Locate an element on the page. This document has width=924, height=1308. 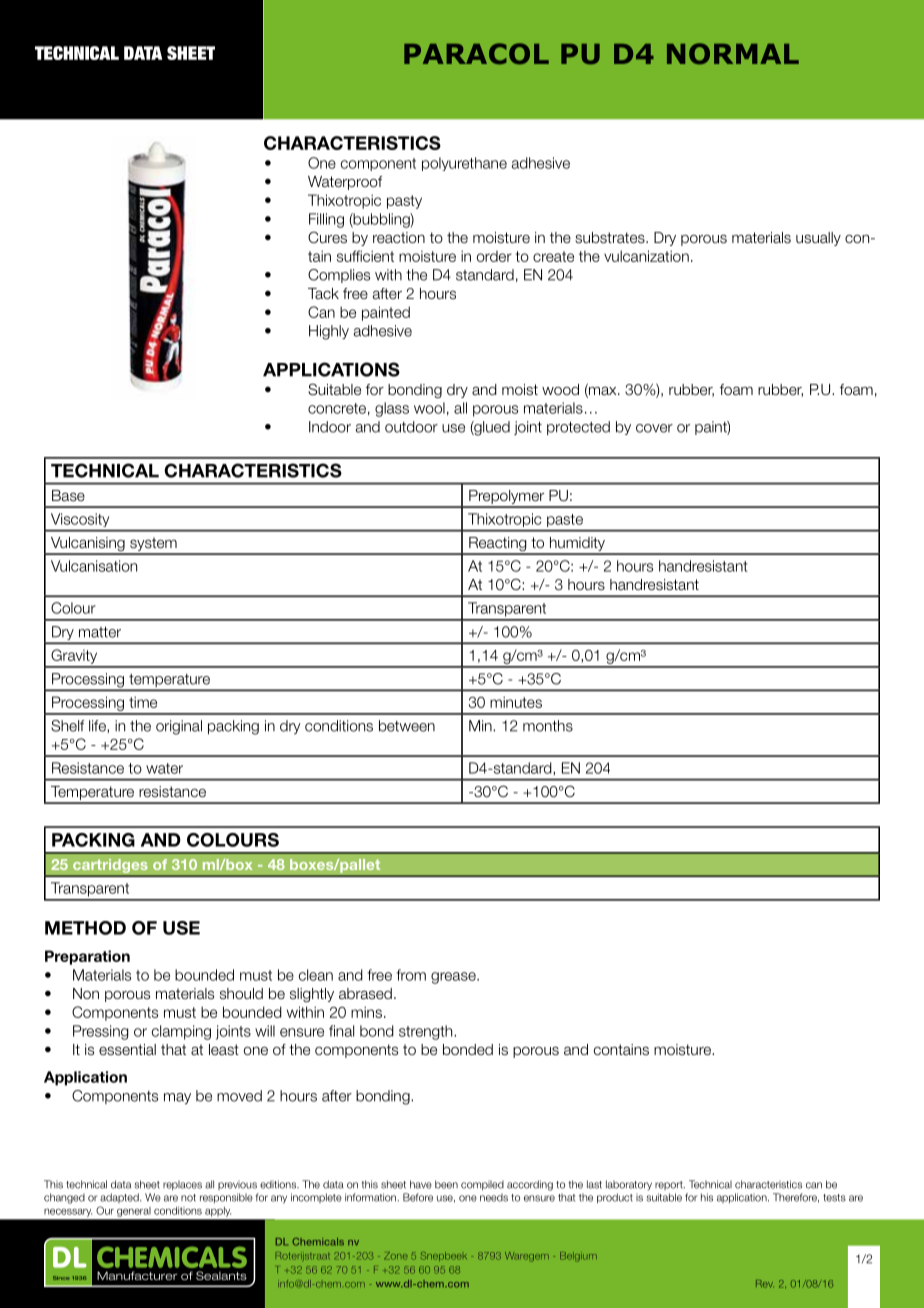
Before is located at coordinates (418, 1197).
